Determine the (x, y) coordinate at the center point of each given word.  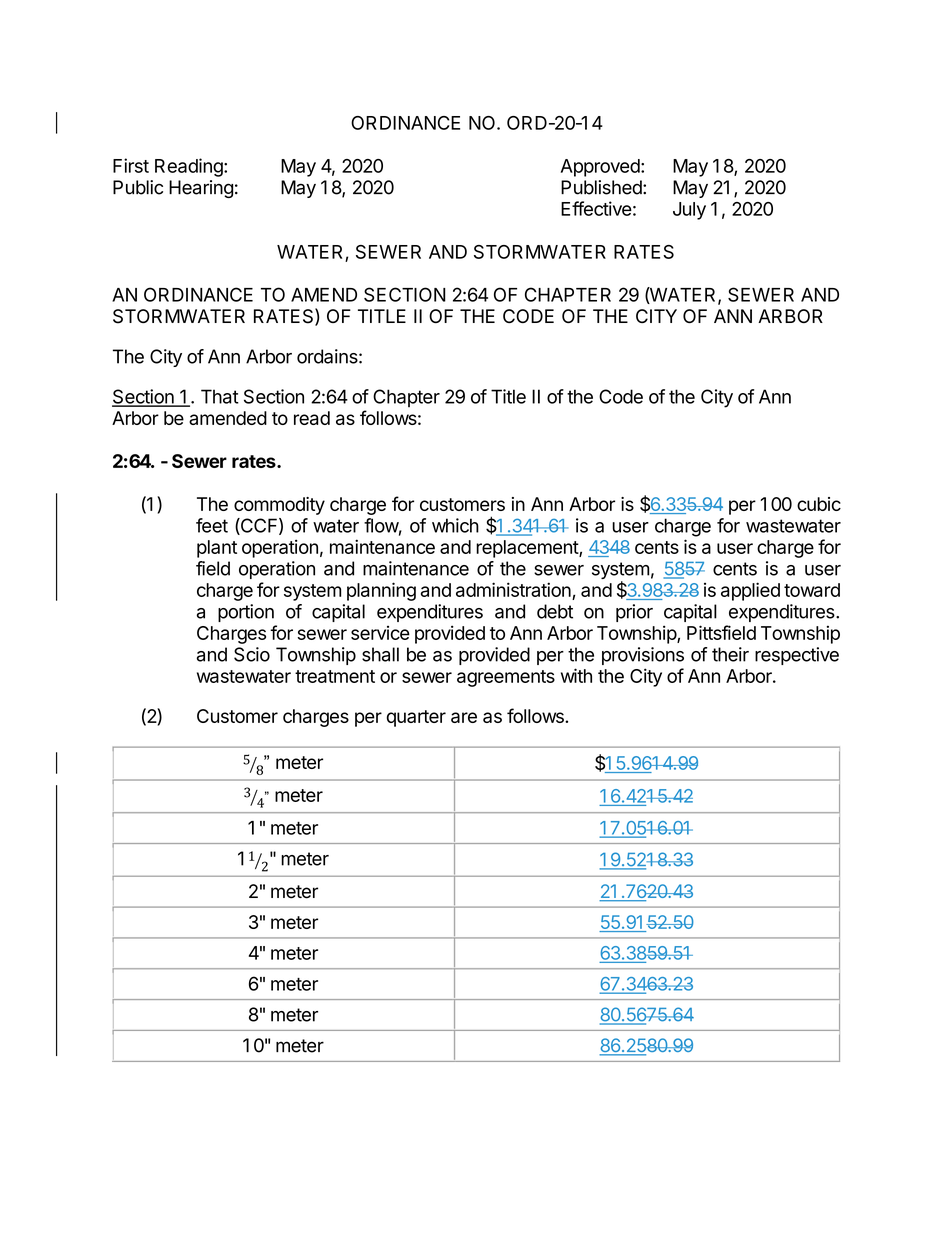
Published (601, 187)
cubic (819, 504)
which (455, 525)
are (464, 717)
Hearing (201, 189)
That (220, 396)
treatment (335, 676)
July (689, 211)
